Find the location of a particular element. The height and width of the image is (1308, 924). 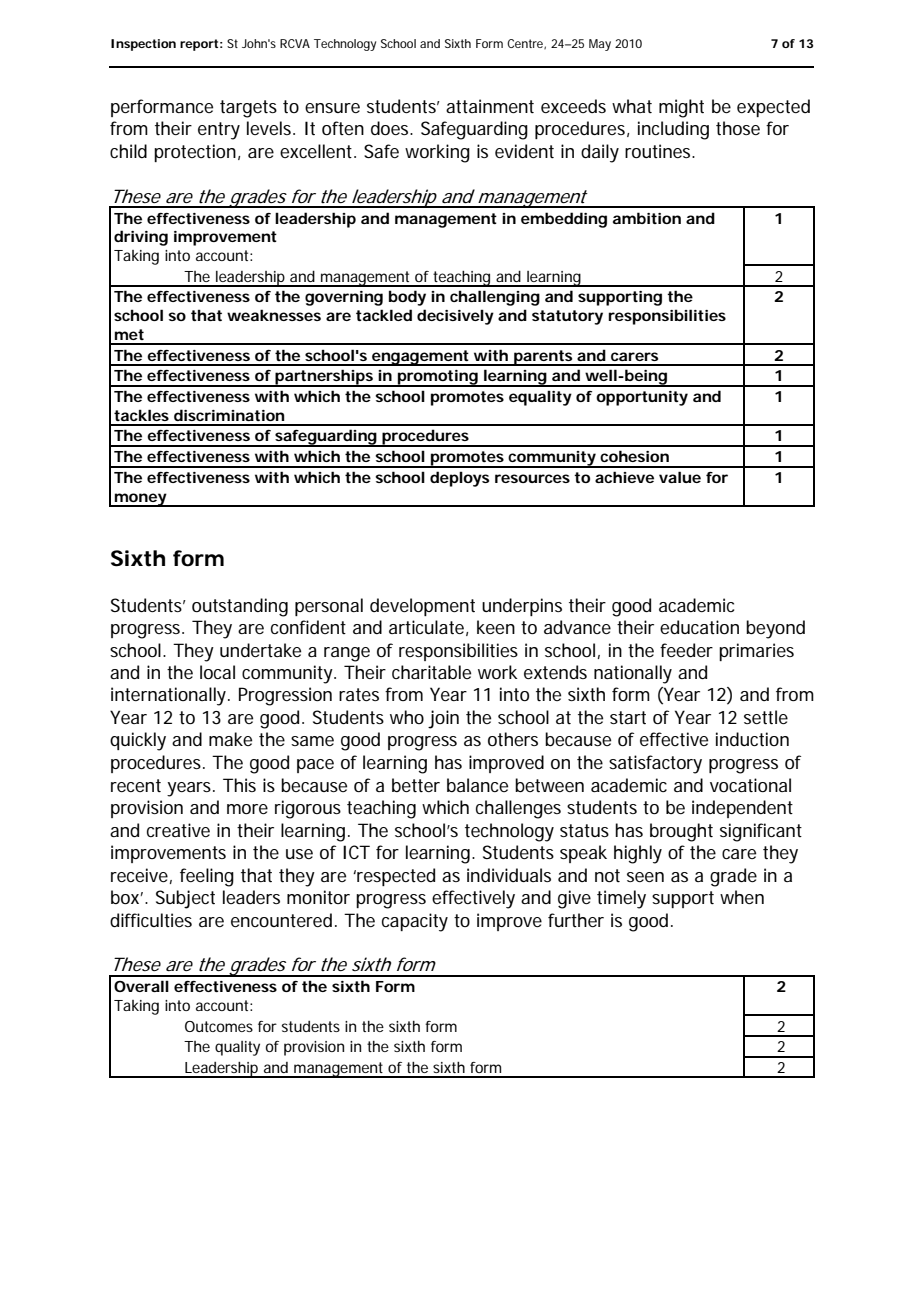

capacity is located at coordinates (415, 922).
